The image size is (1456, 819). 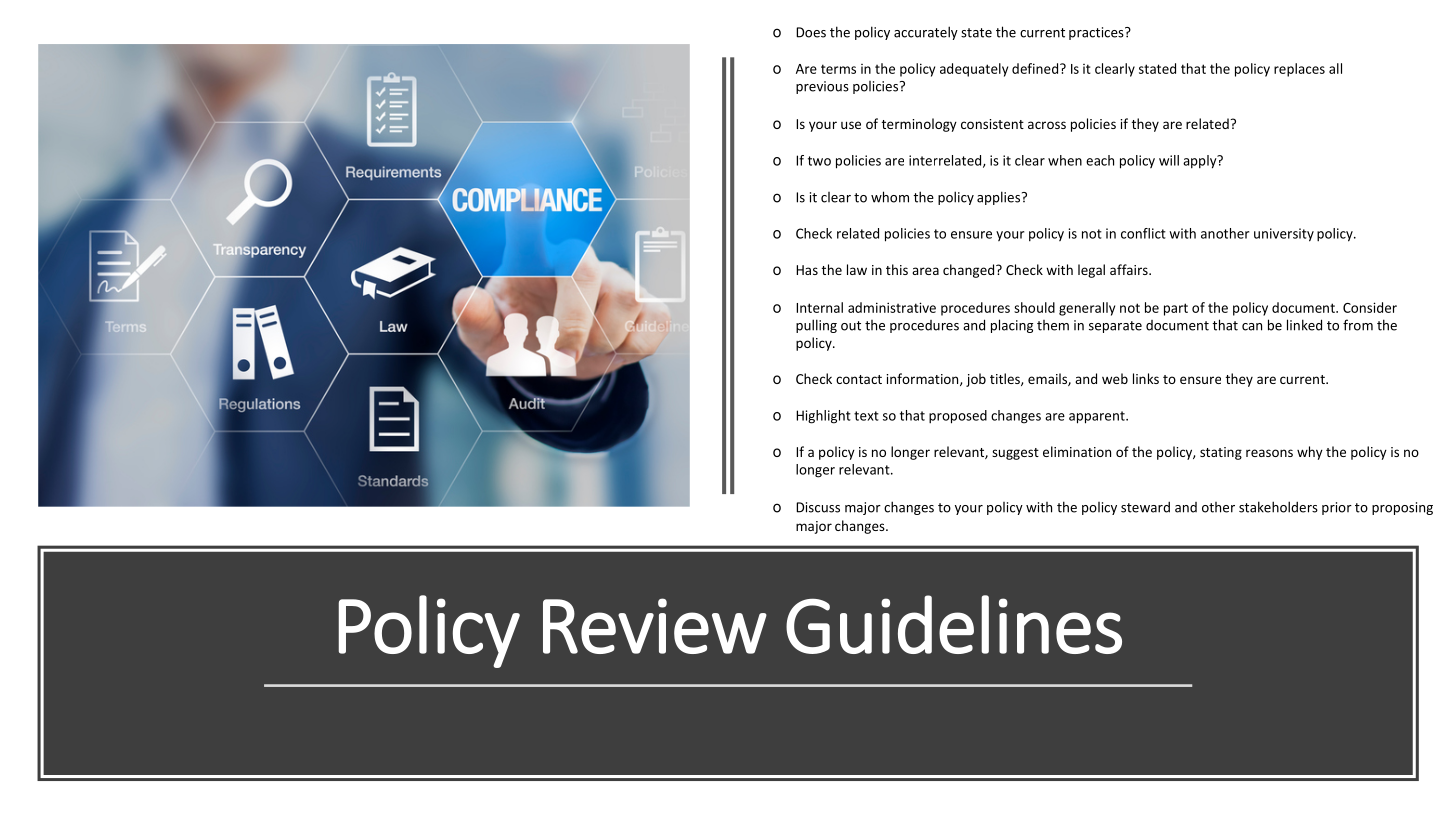 What do you see at coordinates (1310, 453) in the document?
I see `why` at bounding box center [1310, 453].
